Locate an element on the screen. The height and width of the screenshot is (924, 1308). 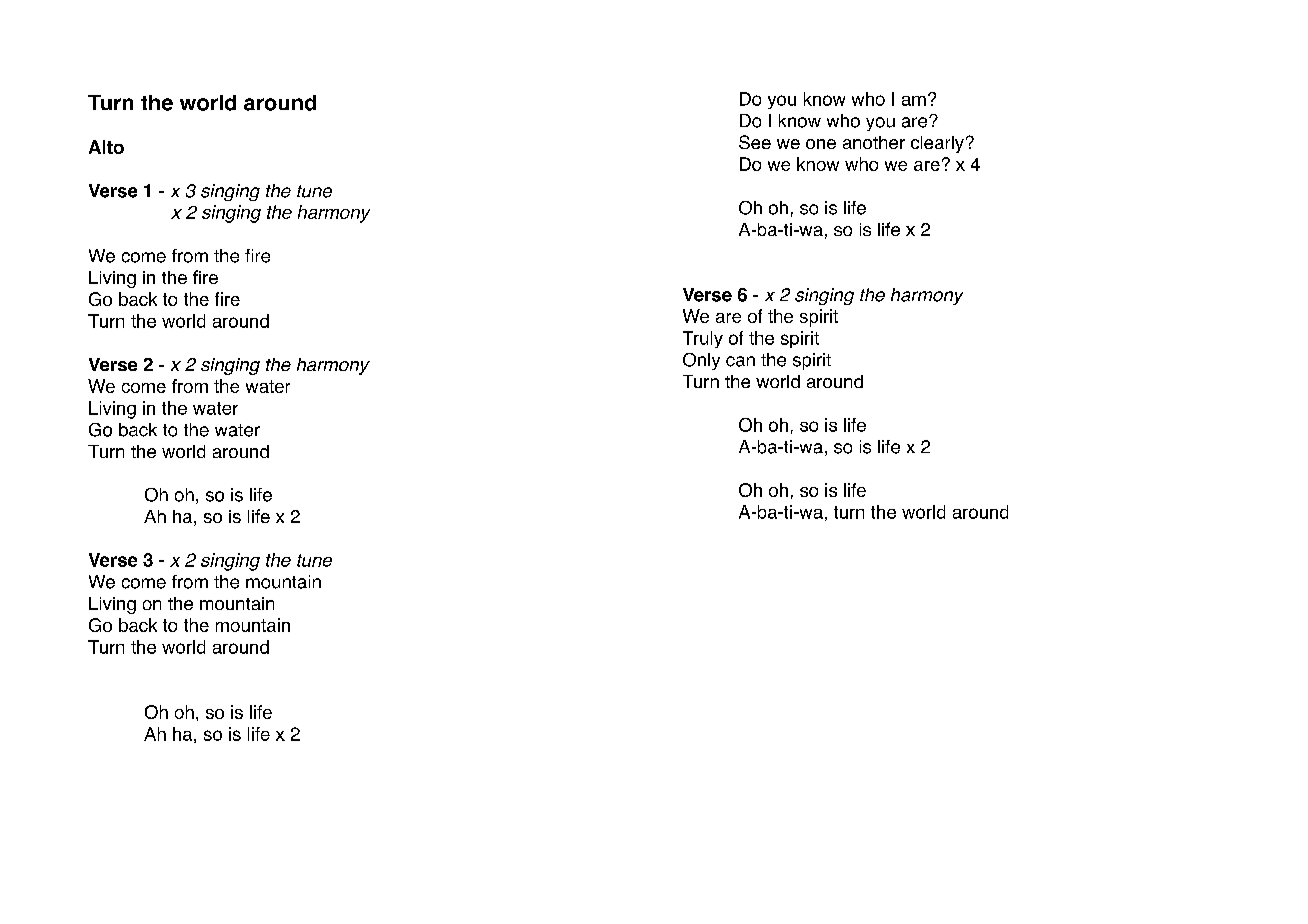
one is located at coordinates (821, 144).
